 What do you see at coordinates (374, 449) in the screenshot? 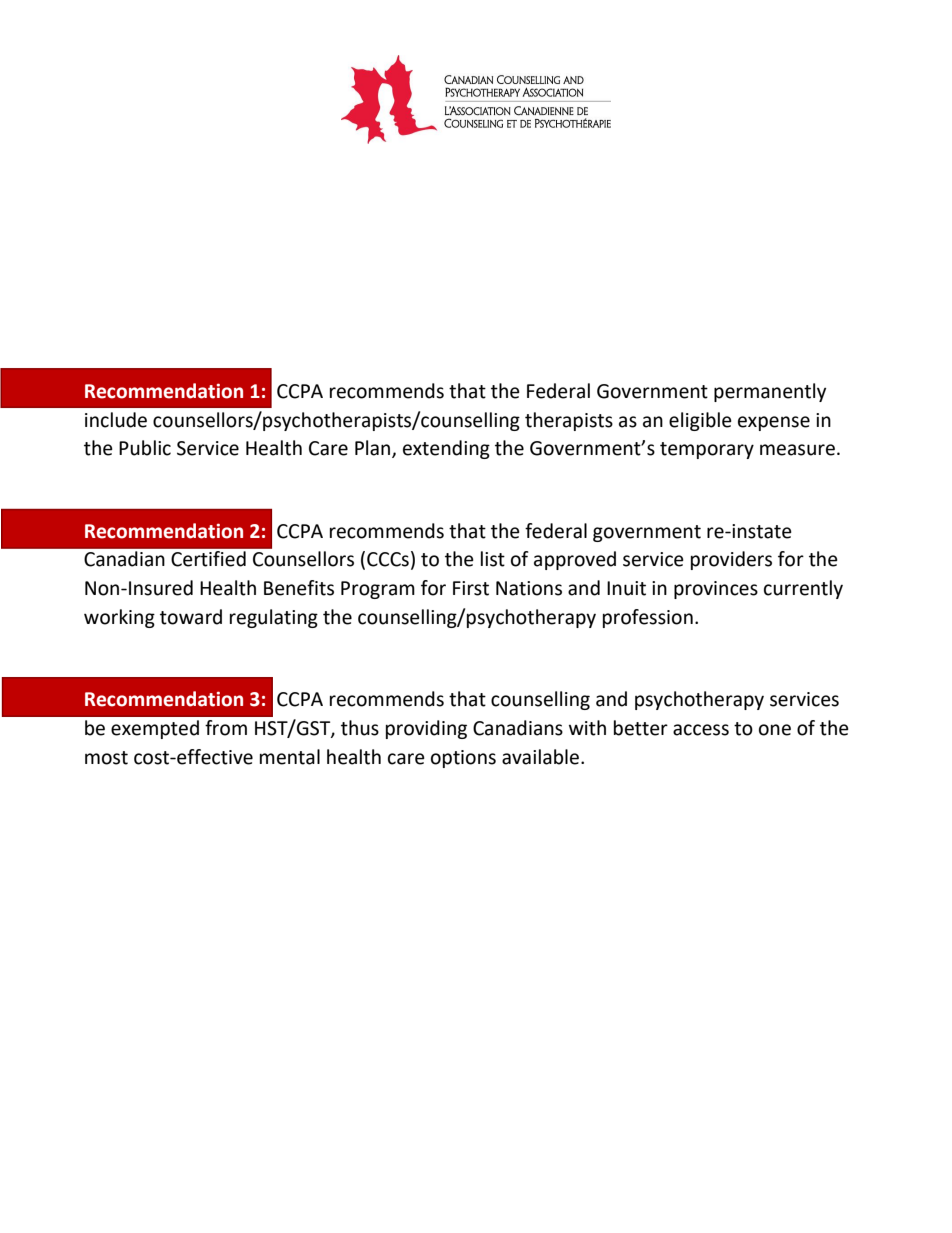
I see `Plan` at bounding box center [374, 449].
